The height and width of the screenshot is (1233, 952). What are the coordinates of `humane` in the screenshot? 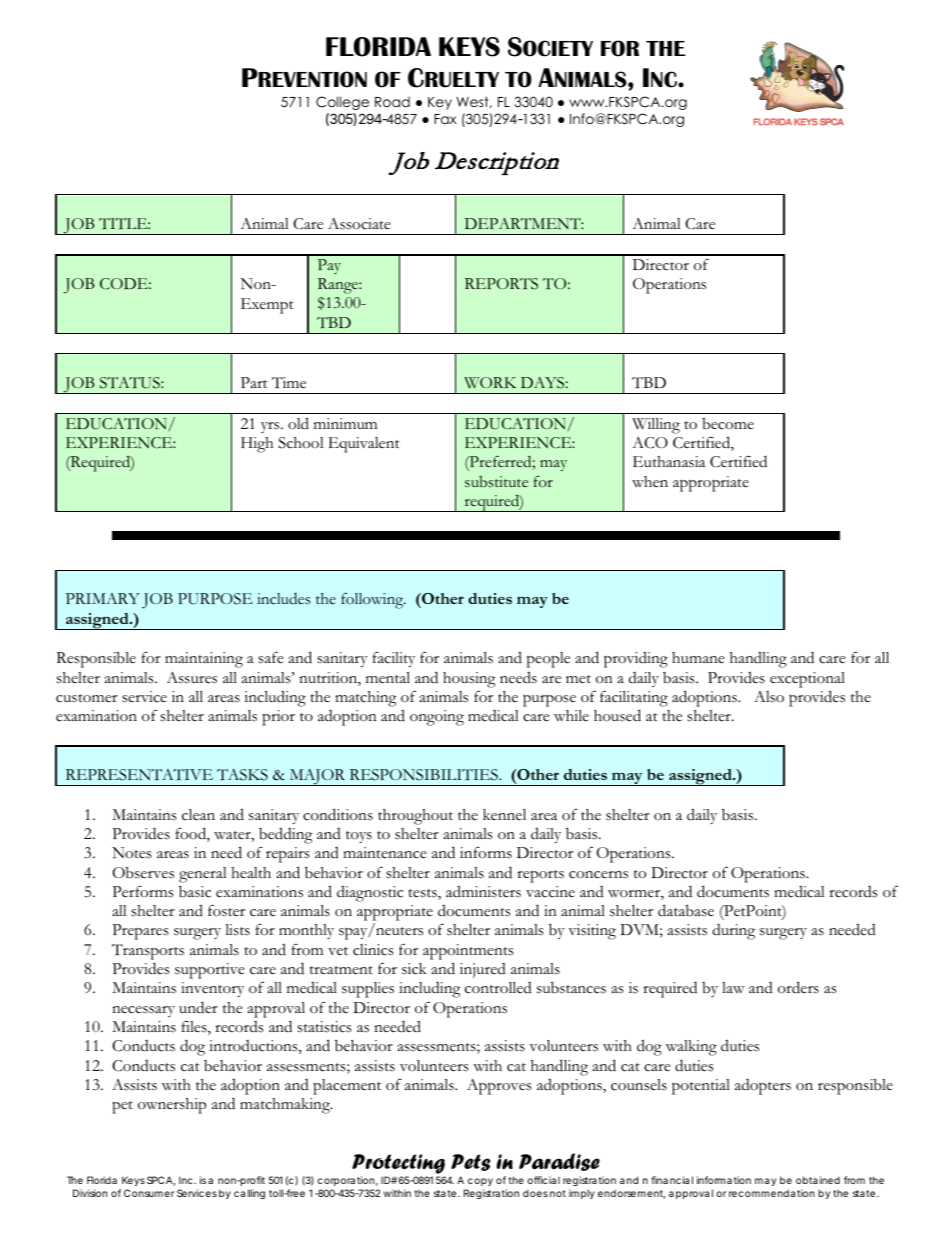 It's located at (698, 658).
